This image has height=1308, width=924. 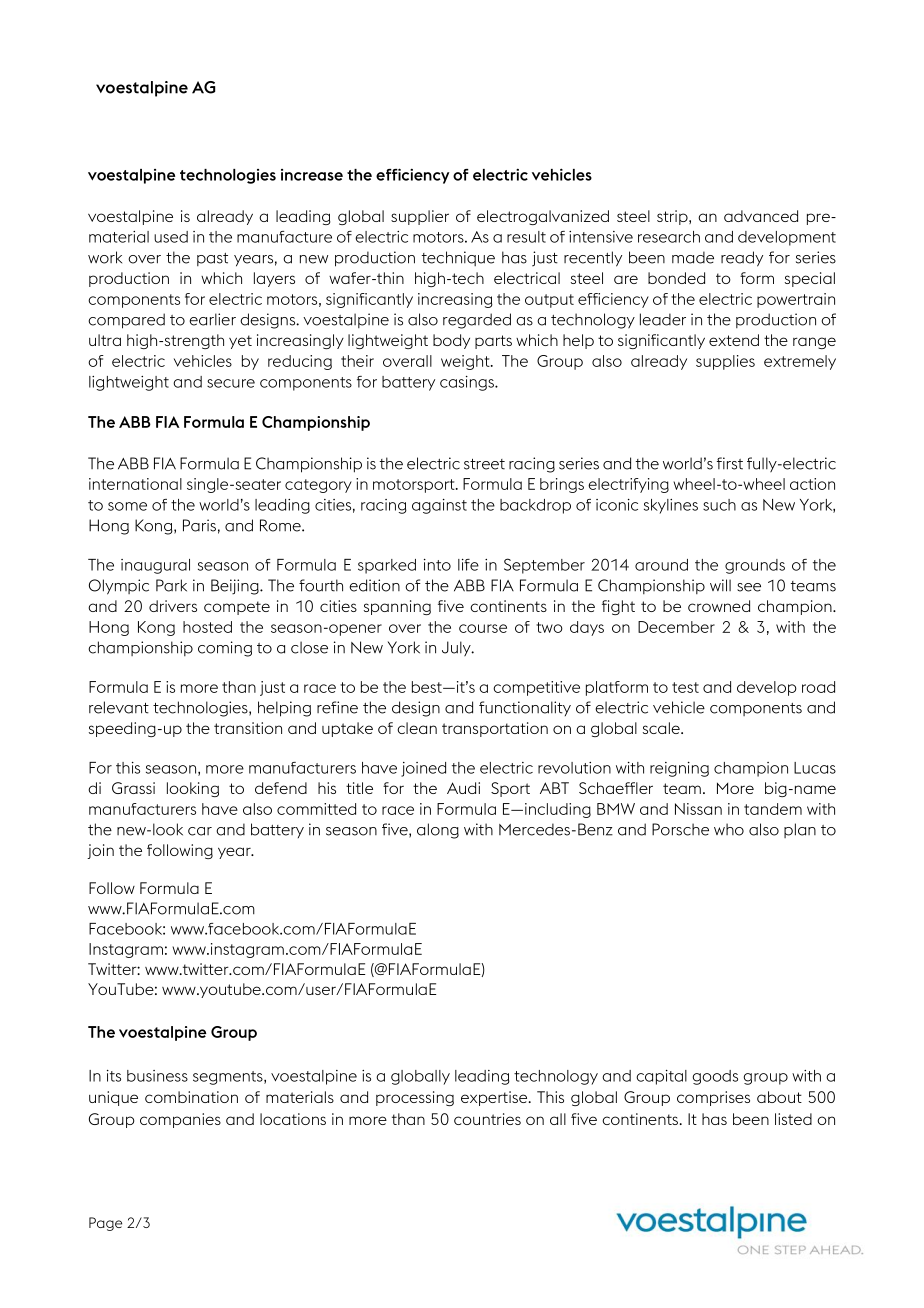 I want to click on past, so click(x=212, y=259).
